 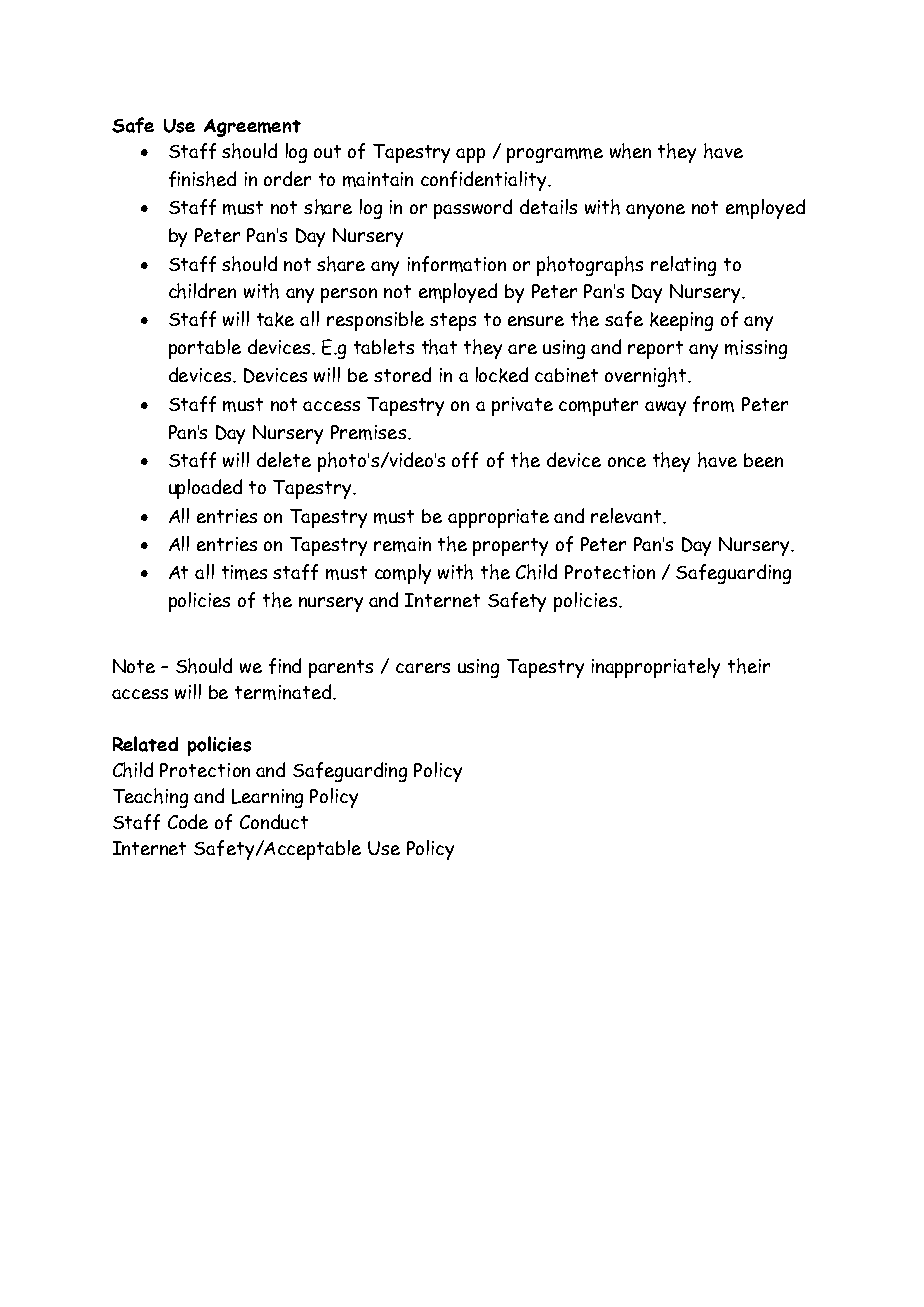 What do you see at coordinates (205, 489) in the screenshot?
I see `uploaded` at bounding box center [205, 489].
